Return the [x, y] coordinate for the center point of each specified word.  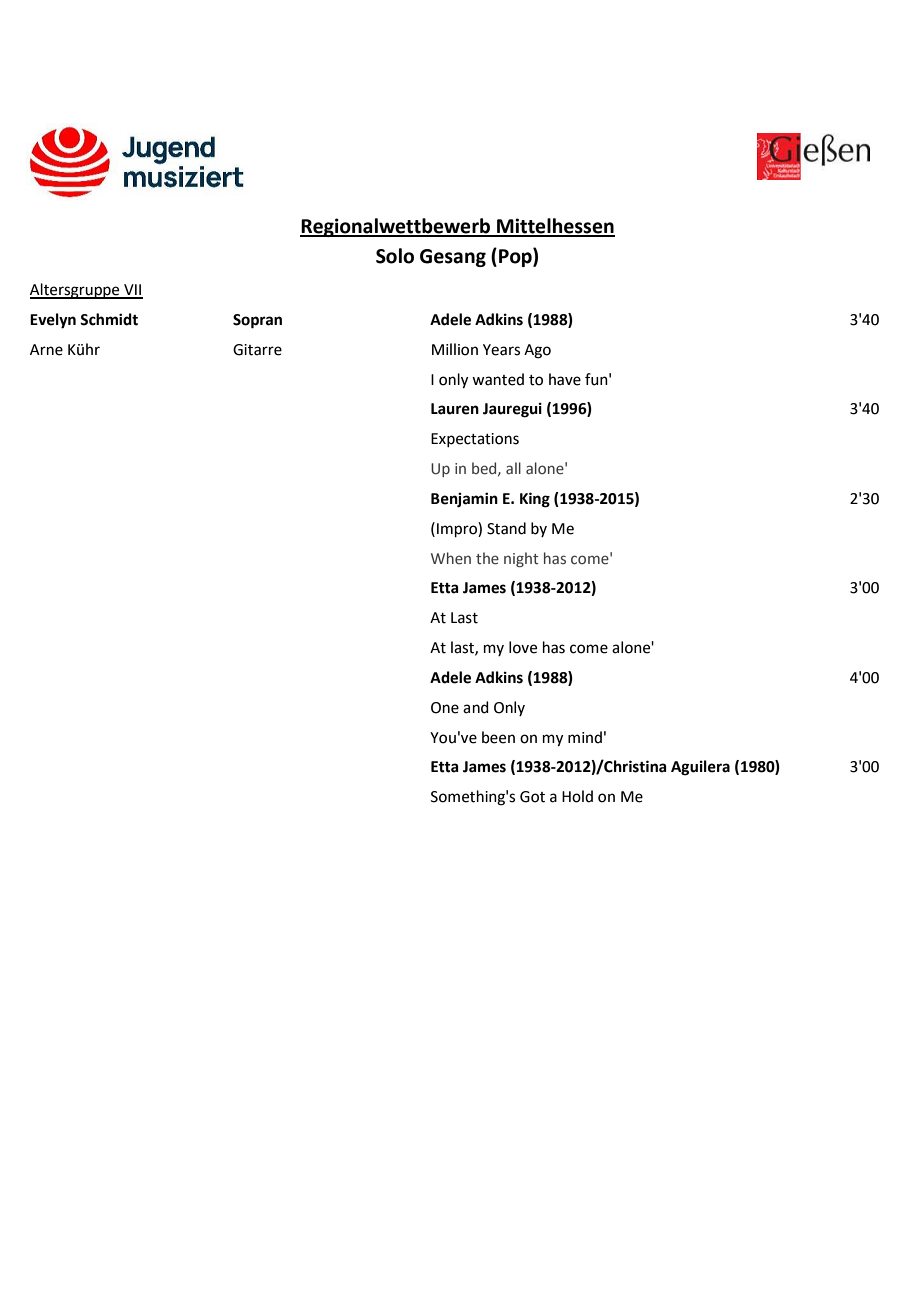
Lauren [455, 409]
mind [585, 737]
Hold [577, 796]
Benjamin [464, 500]
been [498, 737]
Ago [537, 351]
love [523, 647]
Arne [46, 350]
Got [532, 797]
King [535, 500]
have [565, 379]
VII [132, 291]
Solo [395, 256]
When [451, 558]
